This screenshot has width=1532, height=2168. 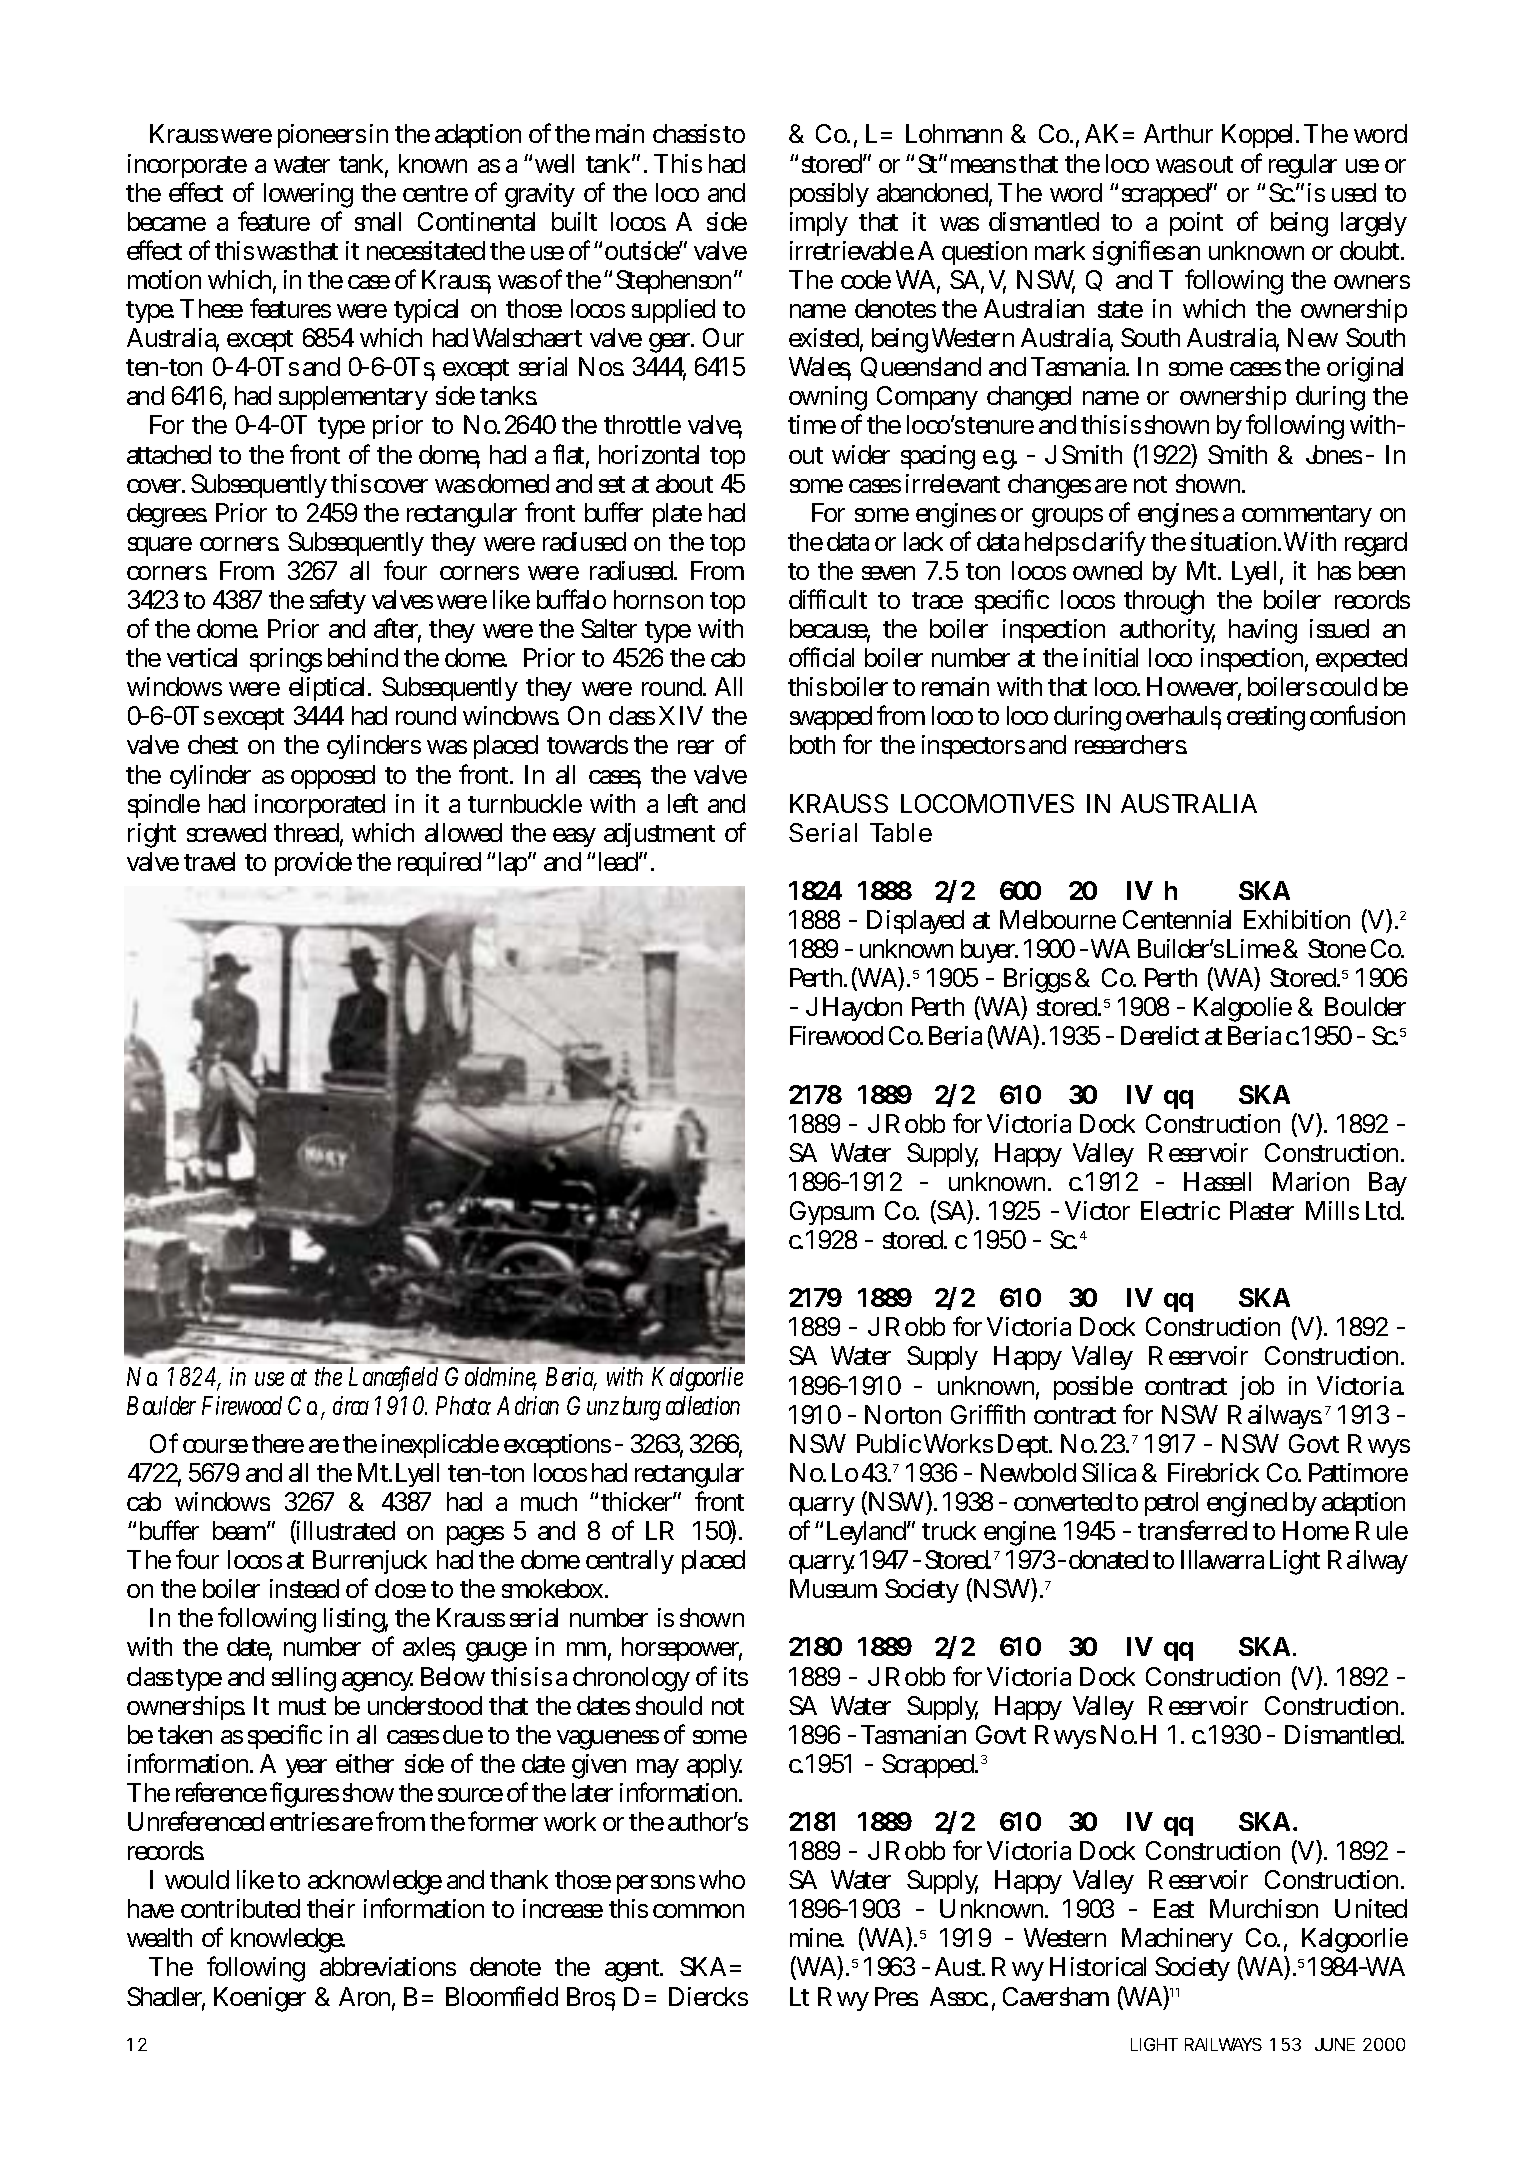 What do you see at coordinates (1192, 1530) in the screenshot?
I see `transferred` at bounding box center [1192, 1530].
